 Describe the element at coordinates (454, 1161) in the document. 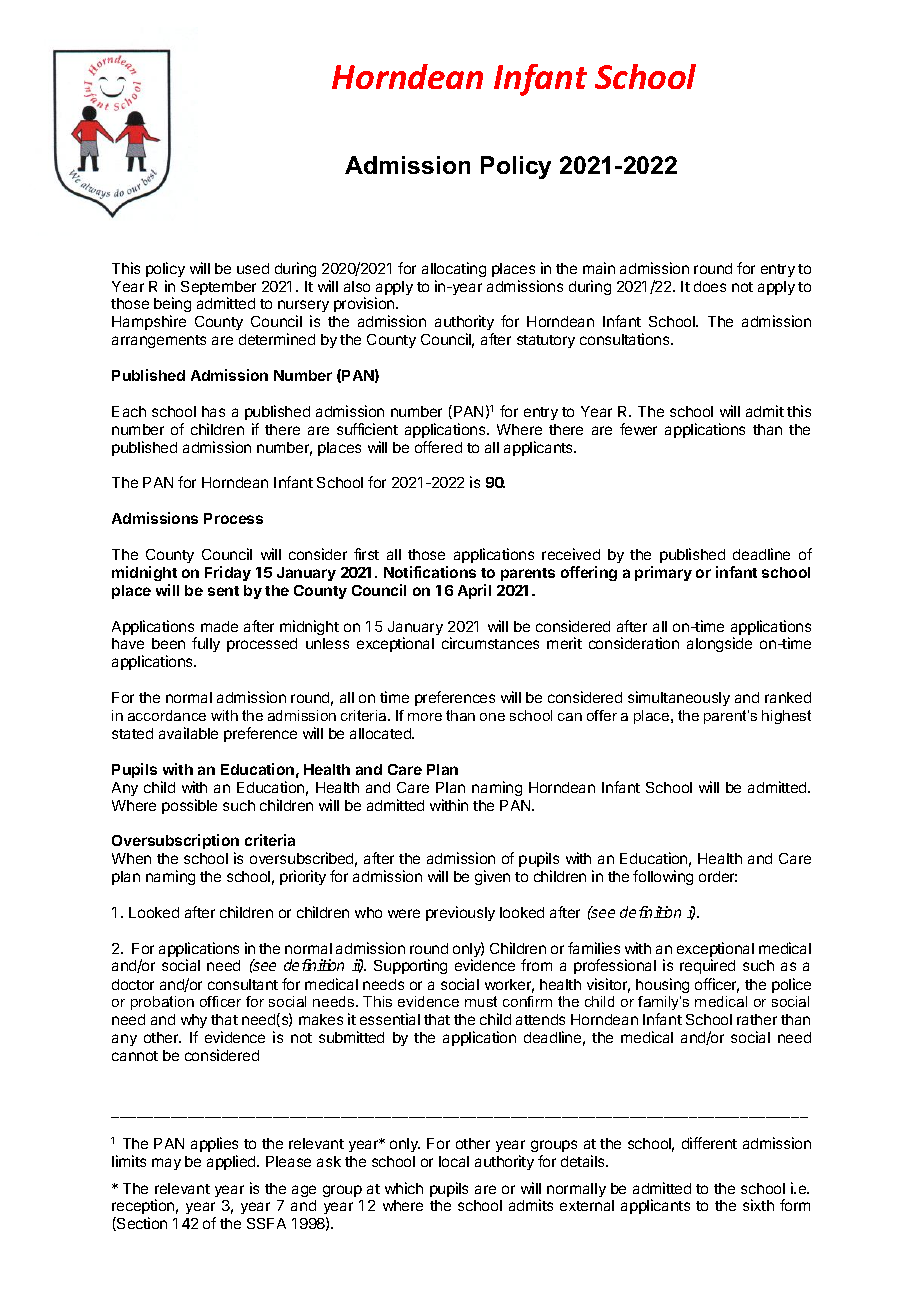

I see `local` at that location.
